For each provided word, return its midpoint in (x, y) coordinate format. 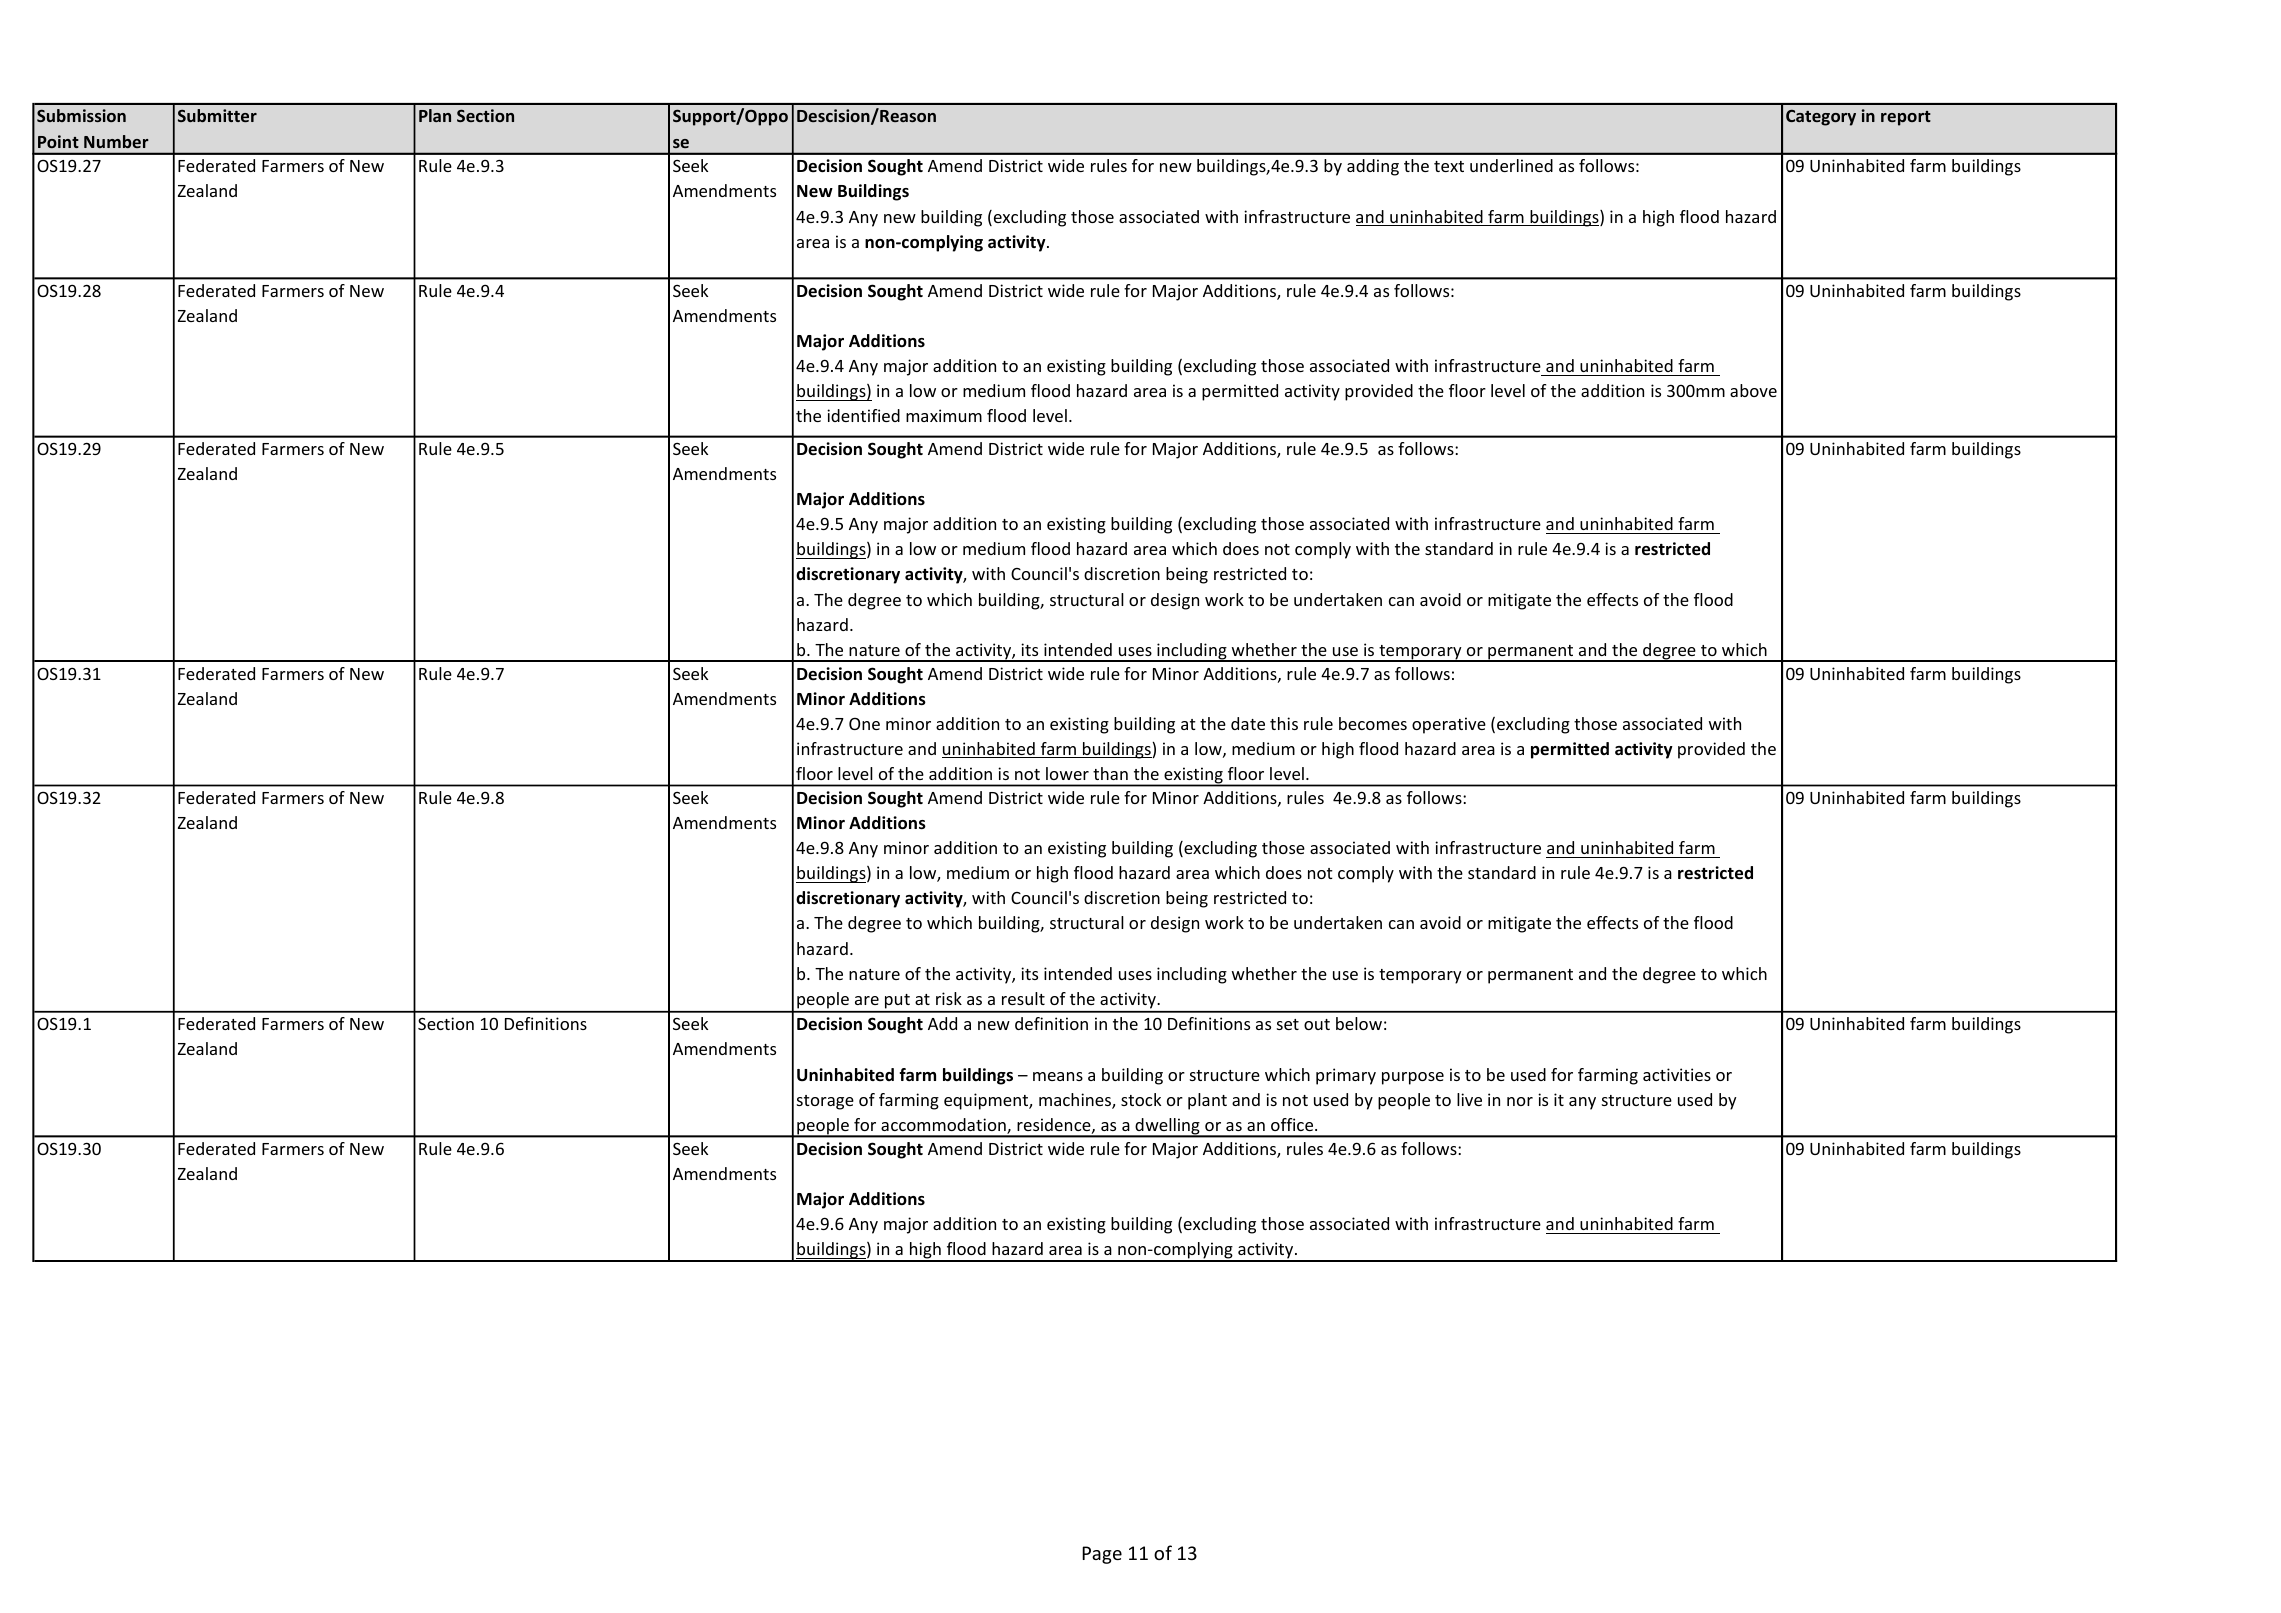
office (1293, 1124)
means (1058, 1076)
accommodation (944, 1126)
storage (825, 1102)
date (1248, 723)
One (864, 723)
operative (1449, 725)
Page (1102, 1555)
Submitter (217, 115)
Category (1821, 118)
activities (1677, 1074)
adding (1373, 167)
